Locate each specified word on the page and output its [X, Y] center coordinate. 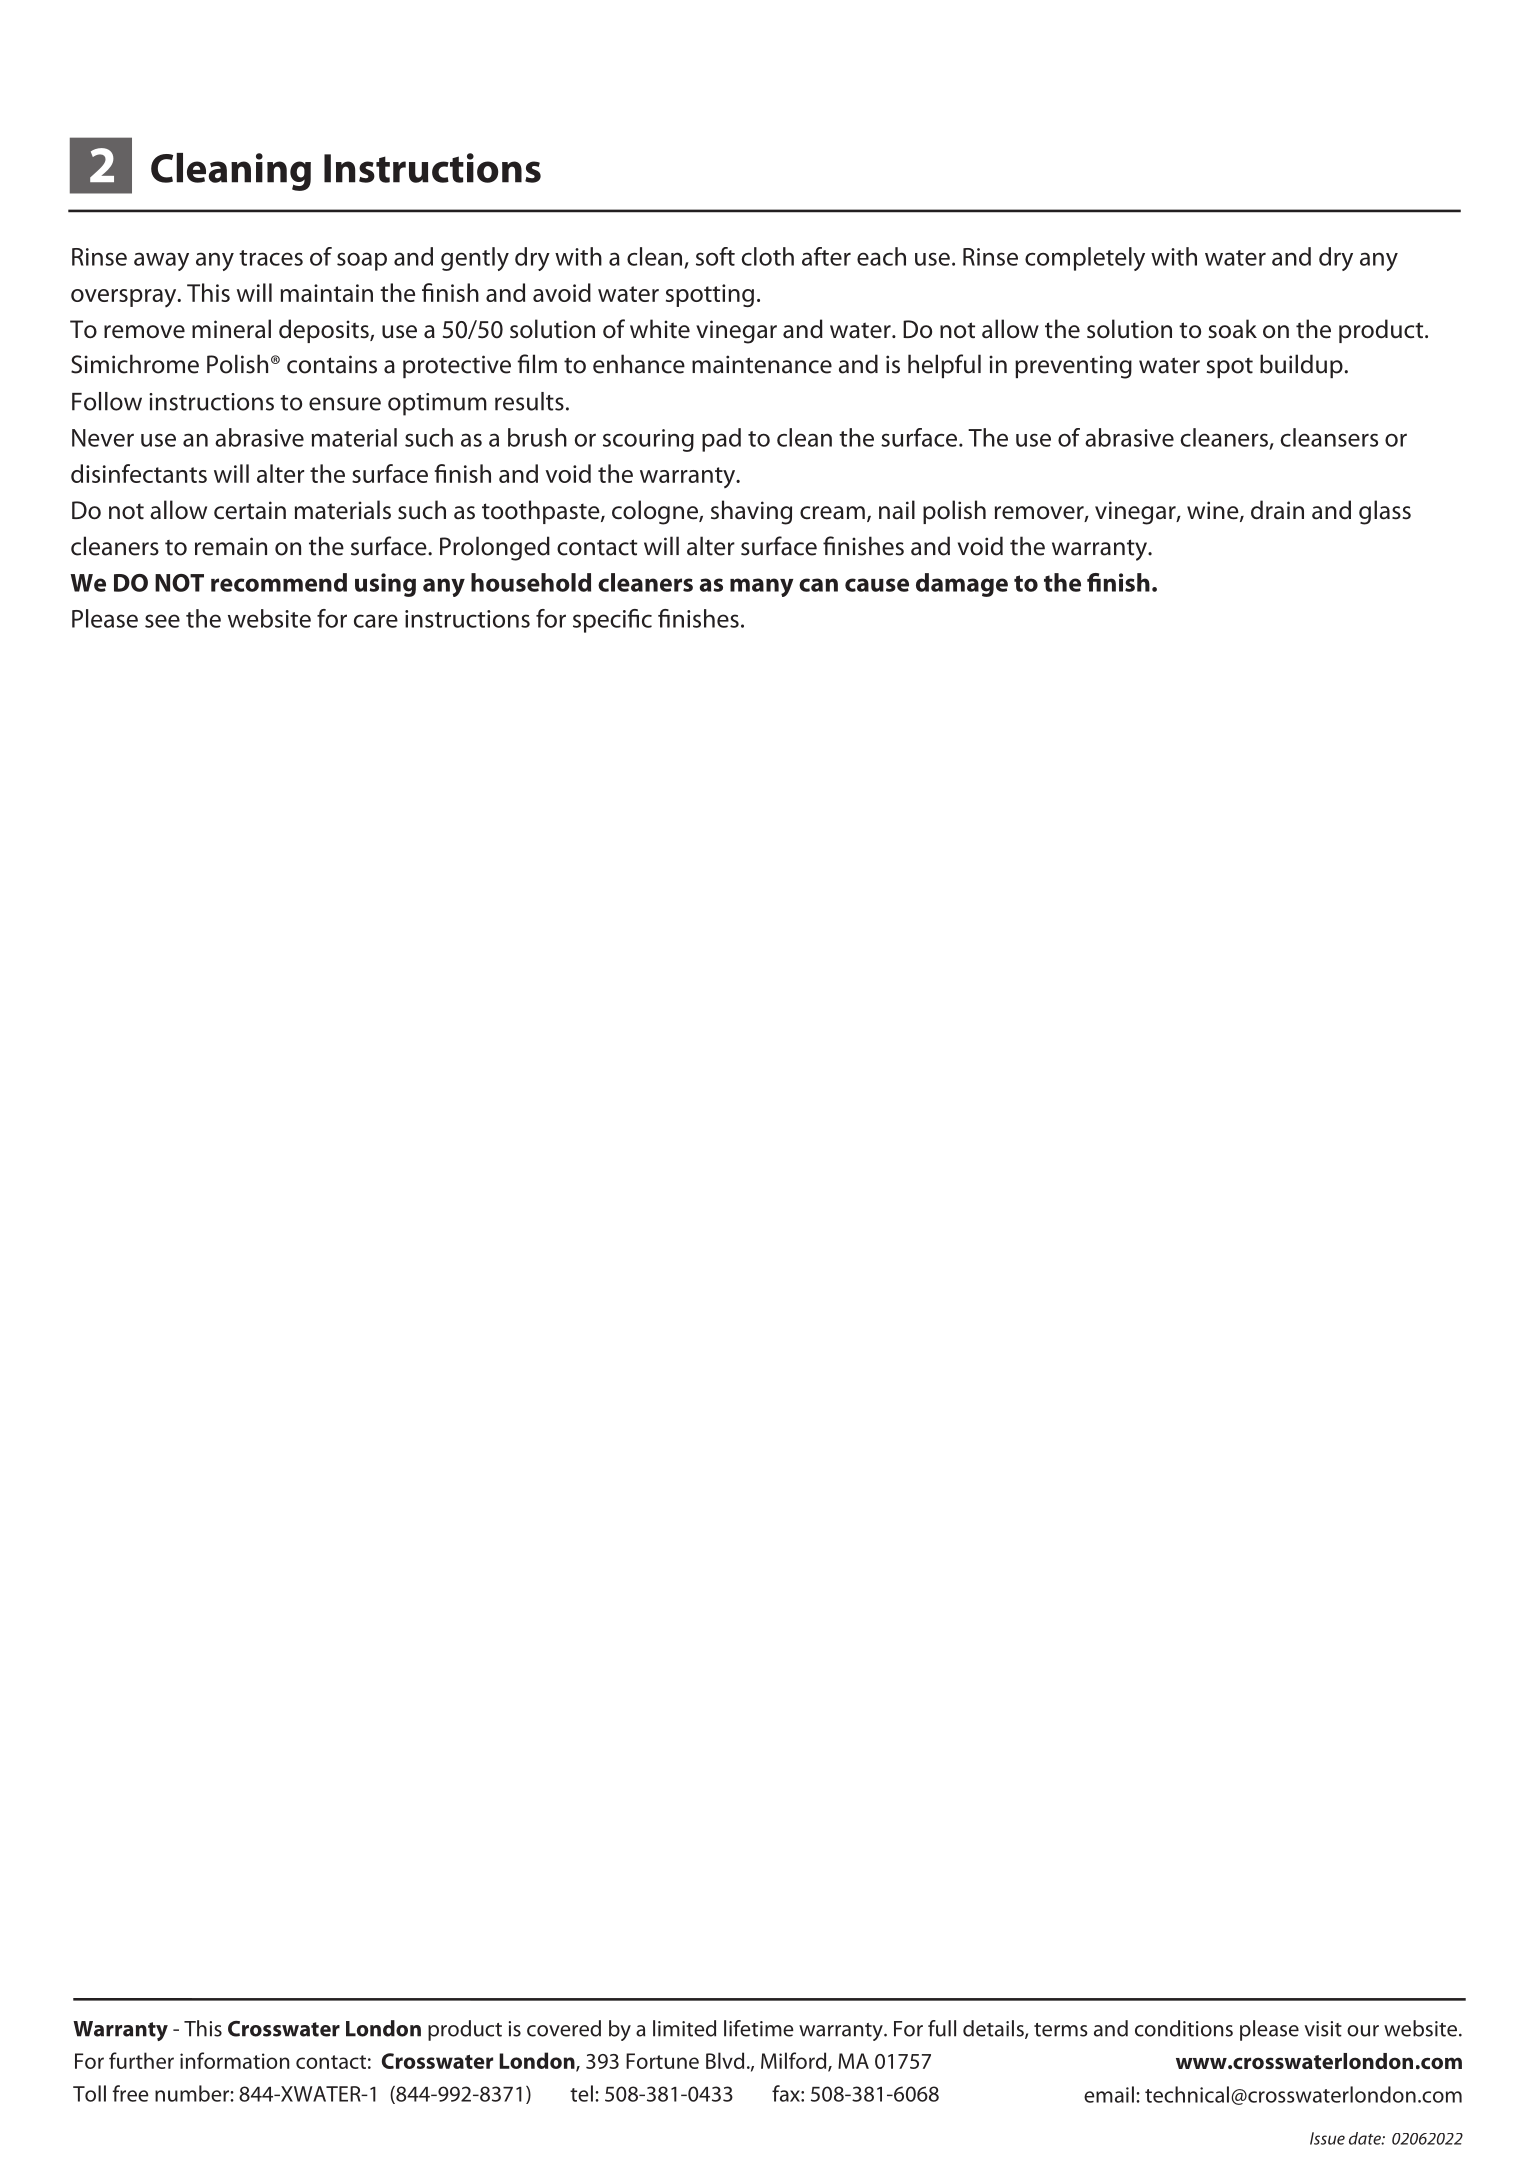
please [1269, 2030]
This [203, 2028]
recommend [279, 582]
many [762, 587]
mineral [231, 329]
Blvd [725, 2060]
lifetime [759, 2028]
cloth [767, 256]
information [234, 2060]
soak [1233, 329]
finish [1118, 582]
